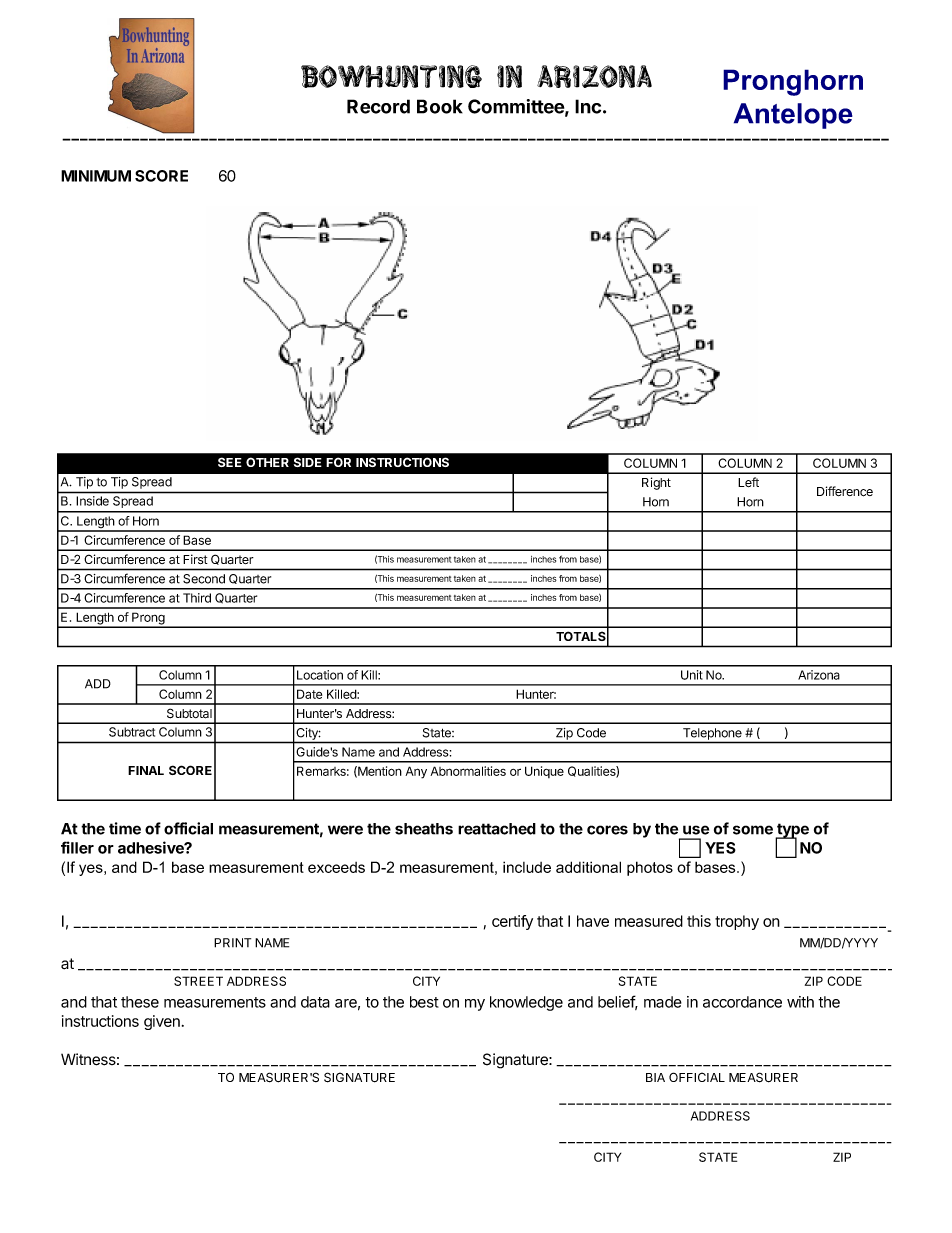  Describe the element at coordinates (204, 579) in the screenshot. I see `Second` at that location.
